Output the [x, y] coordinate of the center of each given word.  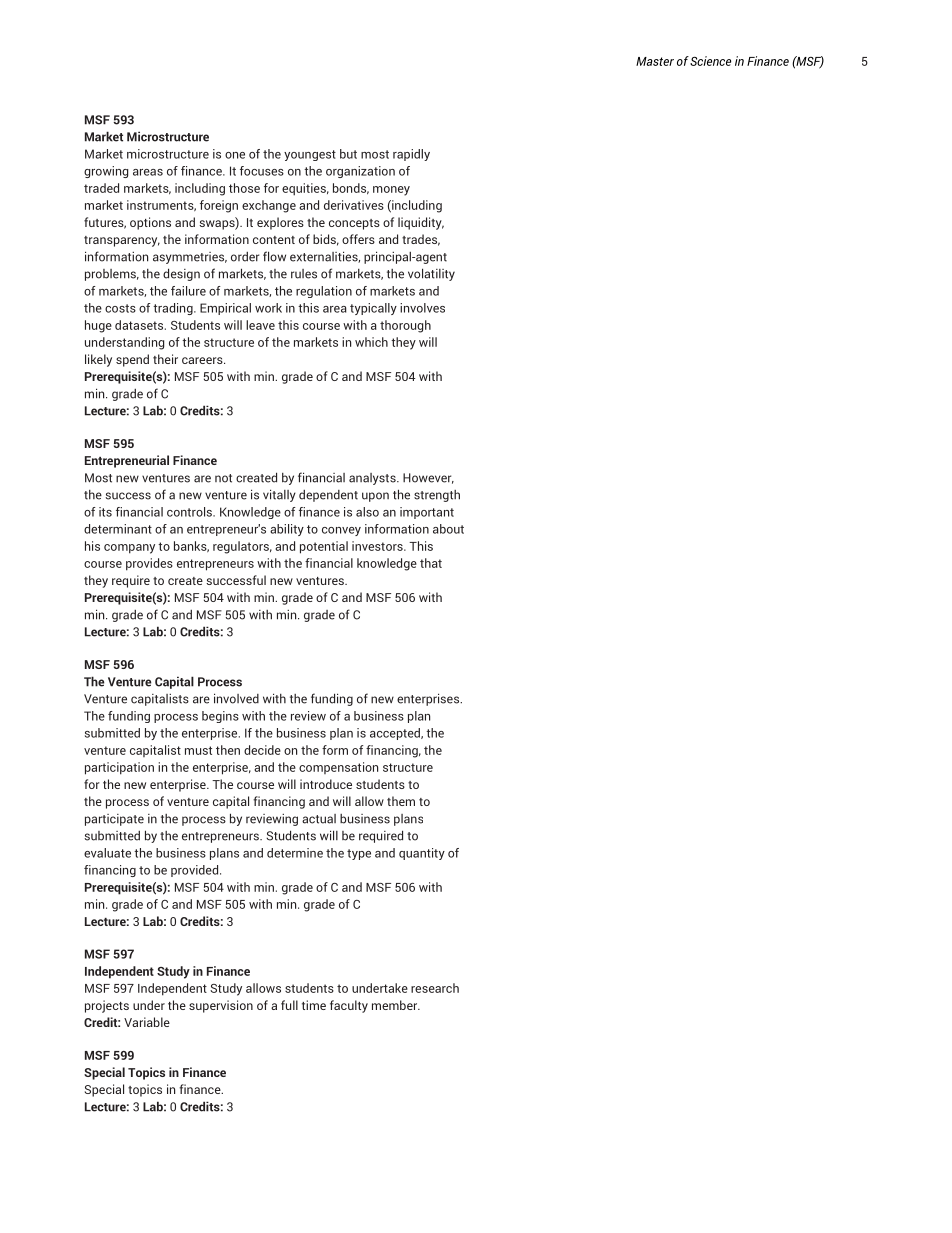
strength [437, 496]
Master [655, 61]
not [223, 478]
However [428, 478]
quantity [422, 854]
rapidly [411, 155]
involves [422, 308]
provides [149, 564]
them [401, 801]
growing [106, 172]
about [448, 529]
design [181, 274]
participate [114, 820]
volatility [431, 274]
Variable [147, 1022]
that [431, 563]
